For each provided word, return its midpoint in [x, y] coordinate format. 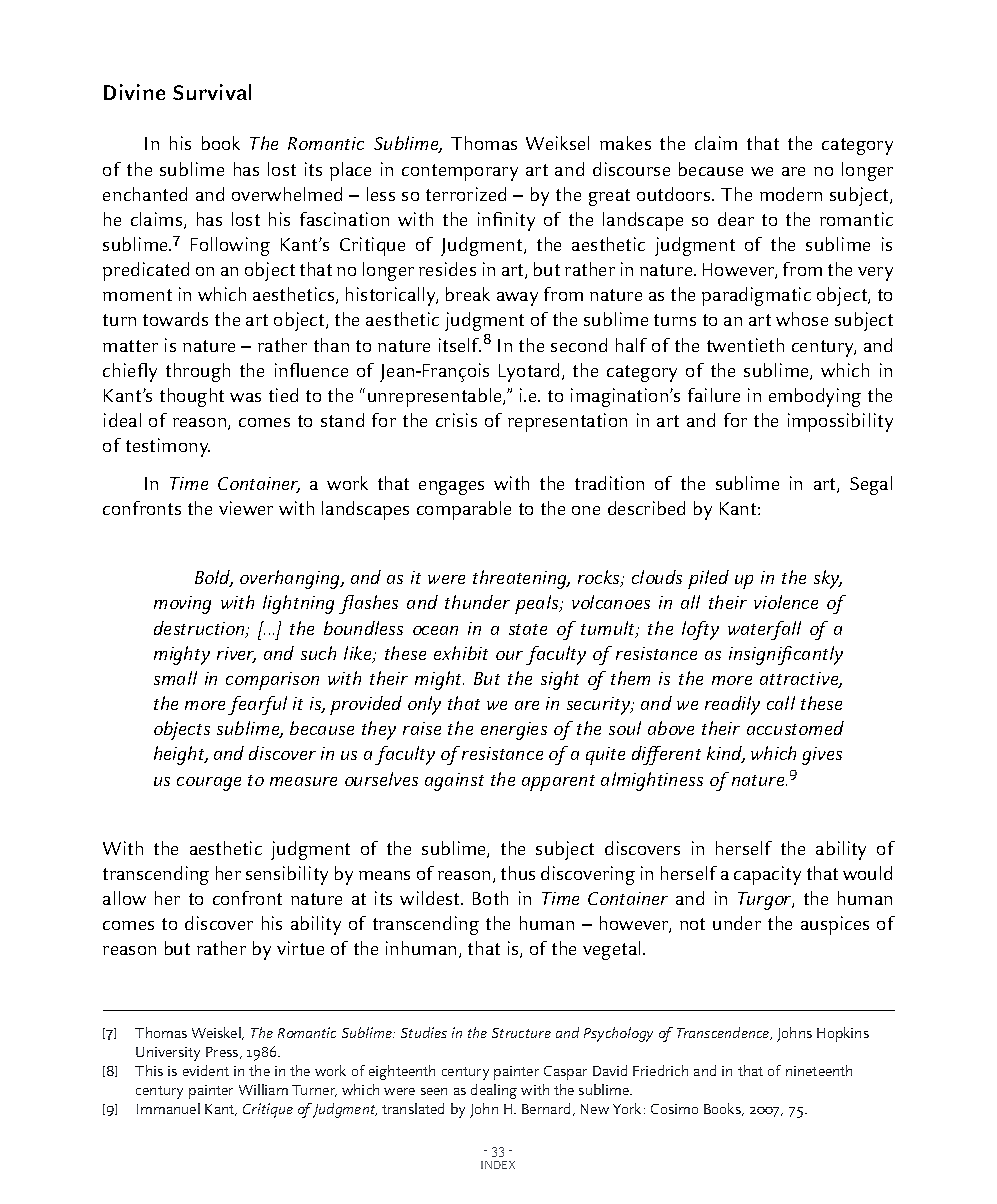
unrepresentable [436, 397]
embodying [815, 397]
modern [791, 194]
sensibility [287, 875]
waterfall [764, 630]
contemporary [460, 172]
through [198, 372]
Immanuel [168, 1108]
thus [518, 873]
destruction [200, 629]
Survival [212, 92]
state [528, 629]
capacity [767, 875]
